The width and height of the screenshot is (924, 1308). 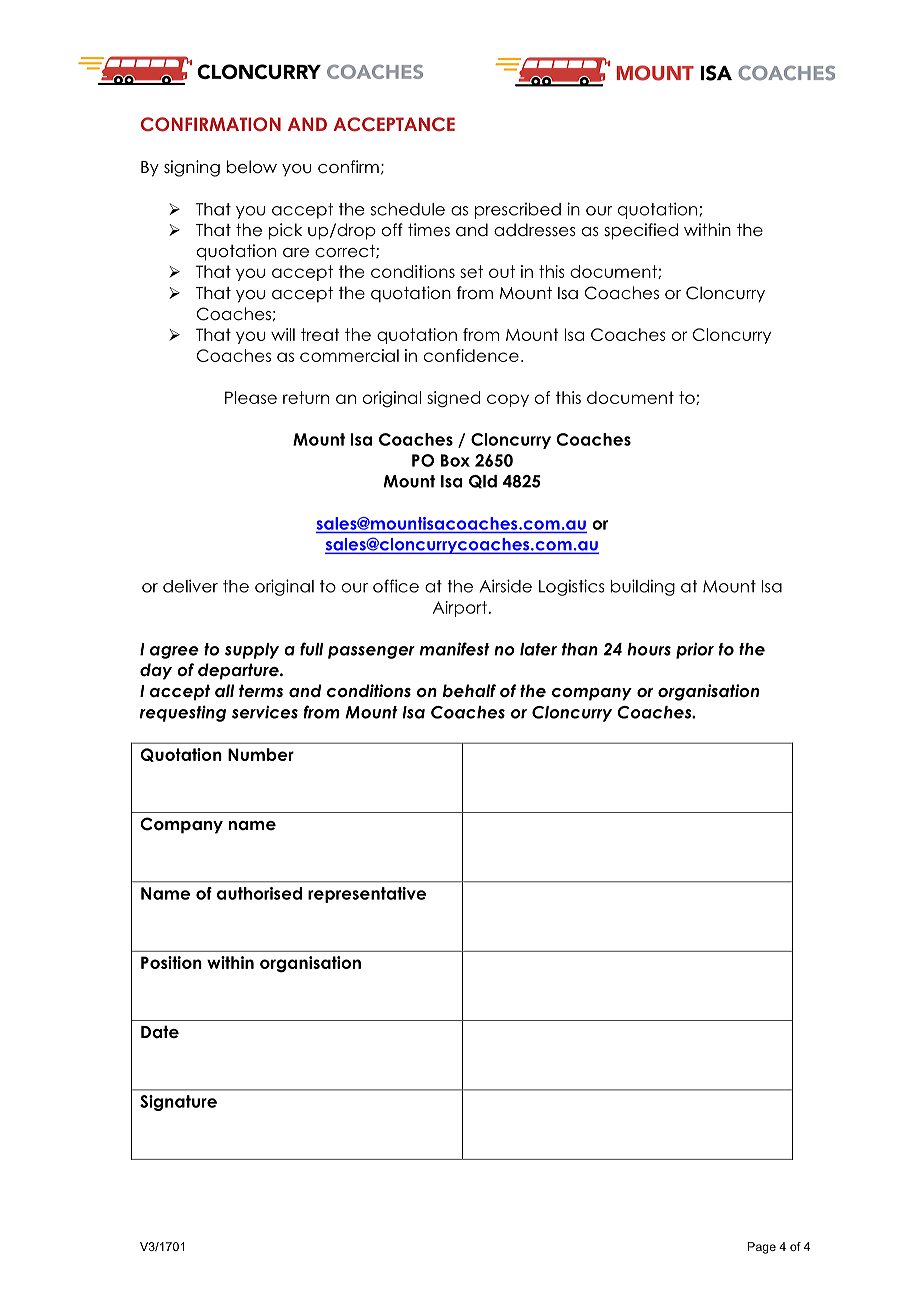 I want to click on signed, so click(x=453, y=399).
